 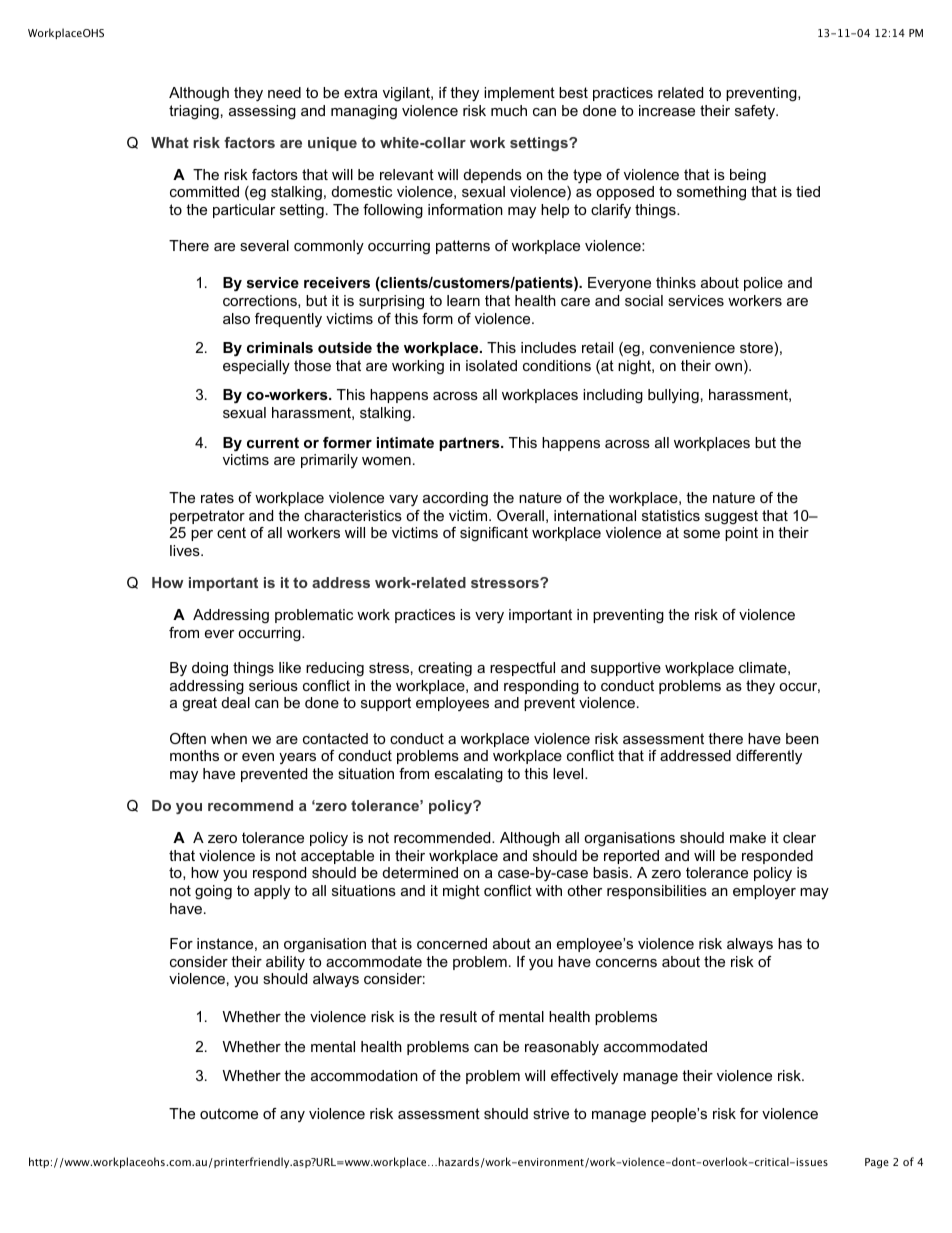 I want to click on significant, so click(x=494, y=534).
